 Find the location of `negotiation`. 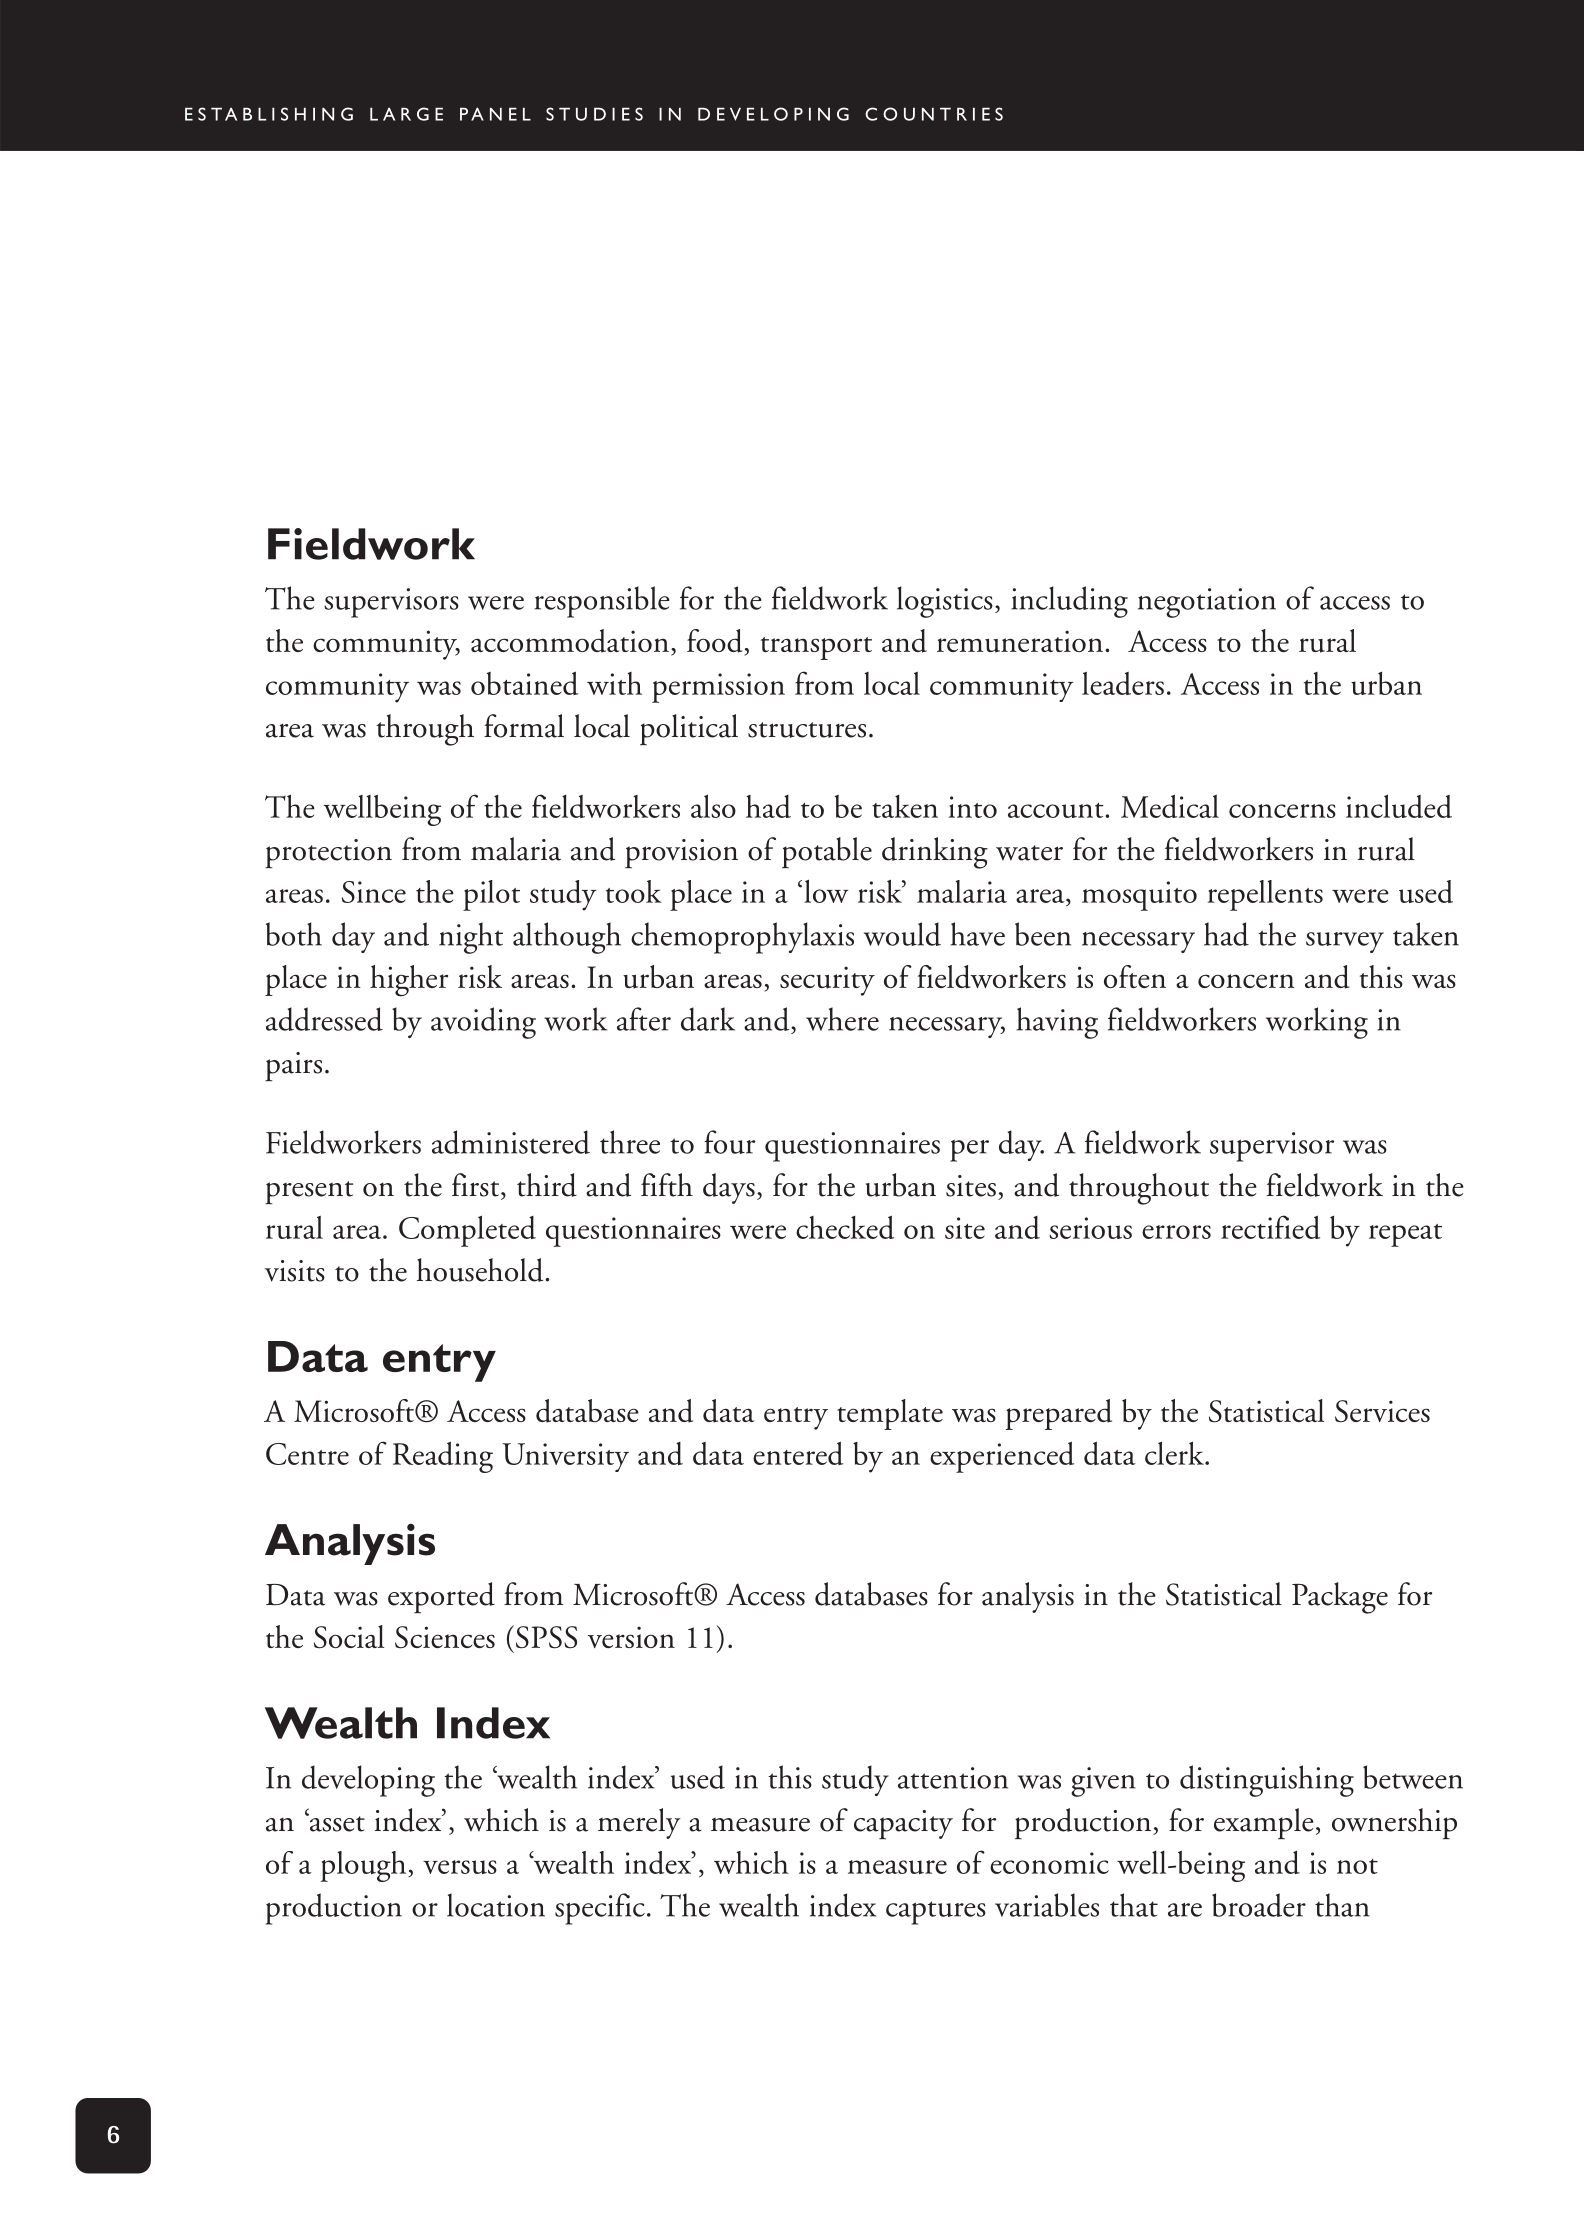

negotiation is located at coordinates (1207, 603).
